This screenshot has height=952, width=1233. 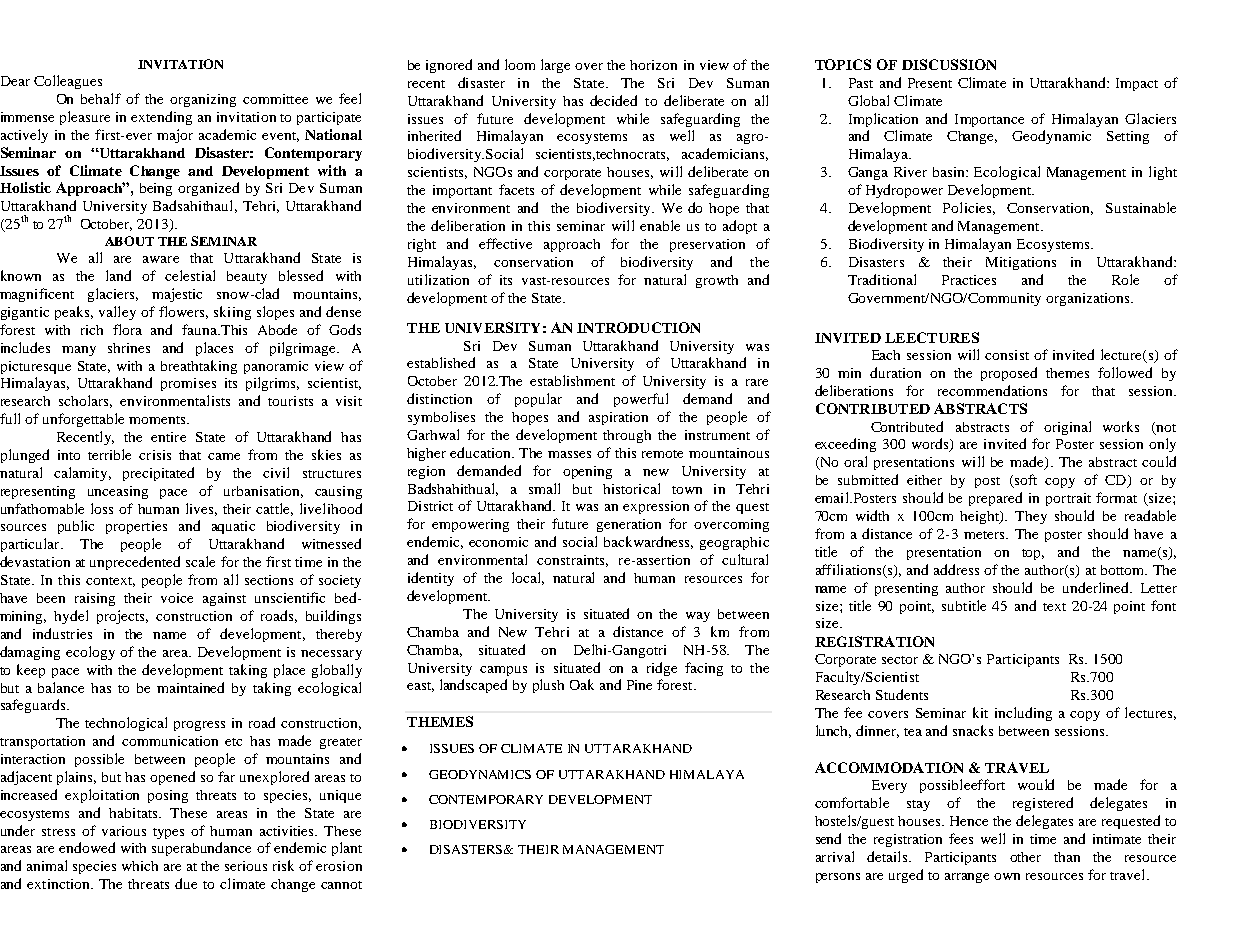 What do you see at coordinates (190, 275) in the screenshot?
I see `celestial` at bounding box center [190, 275].
